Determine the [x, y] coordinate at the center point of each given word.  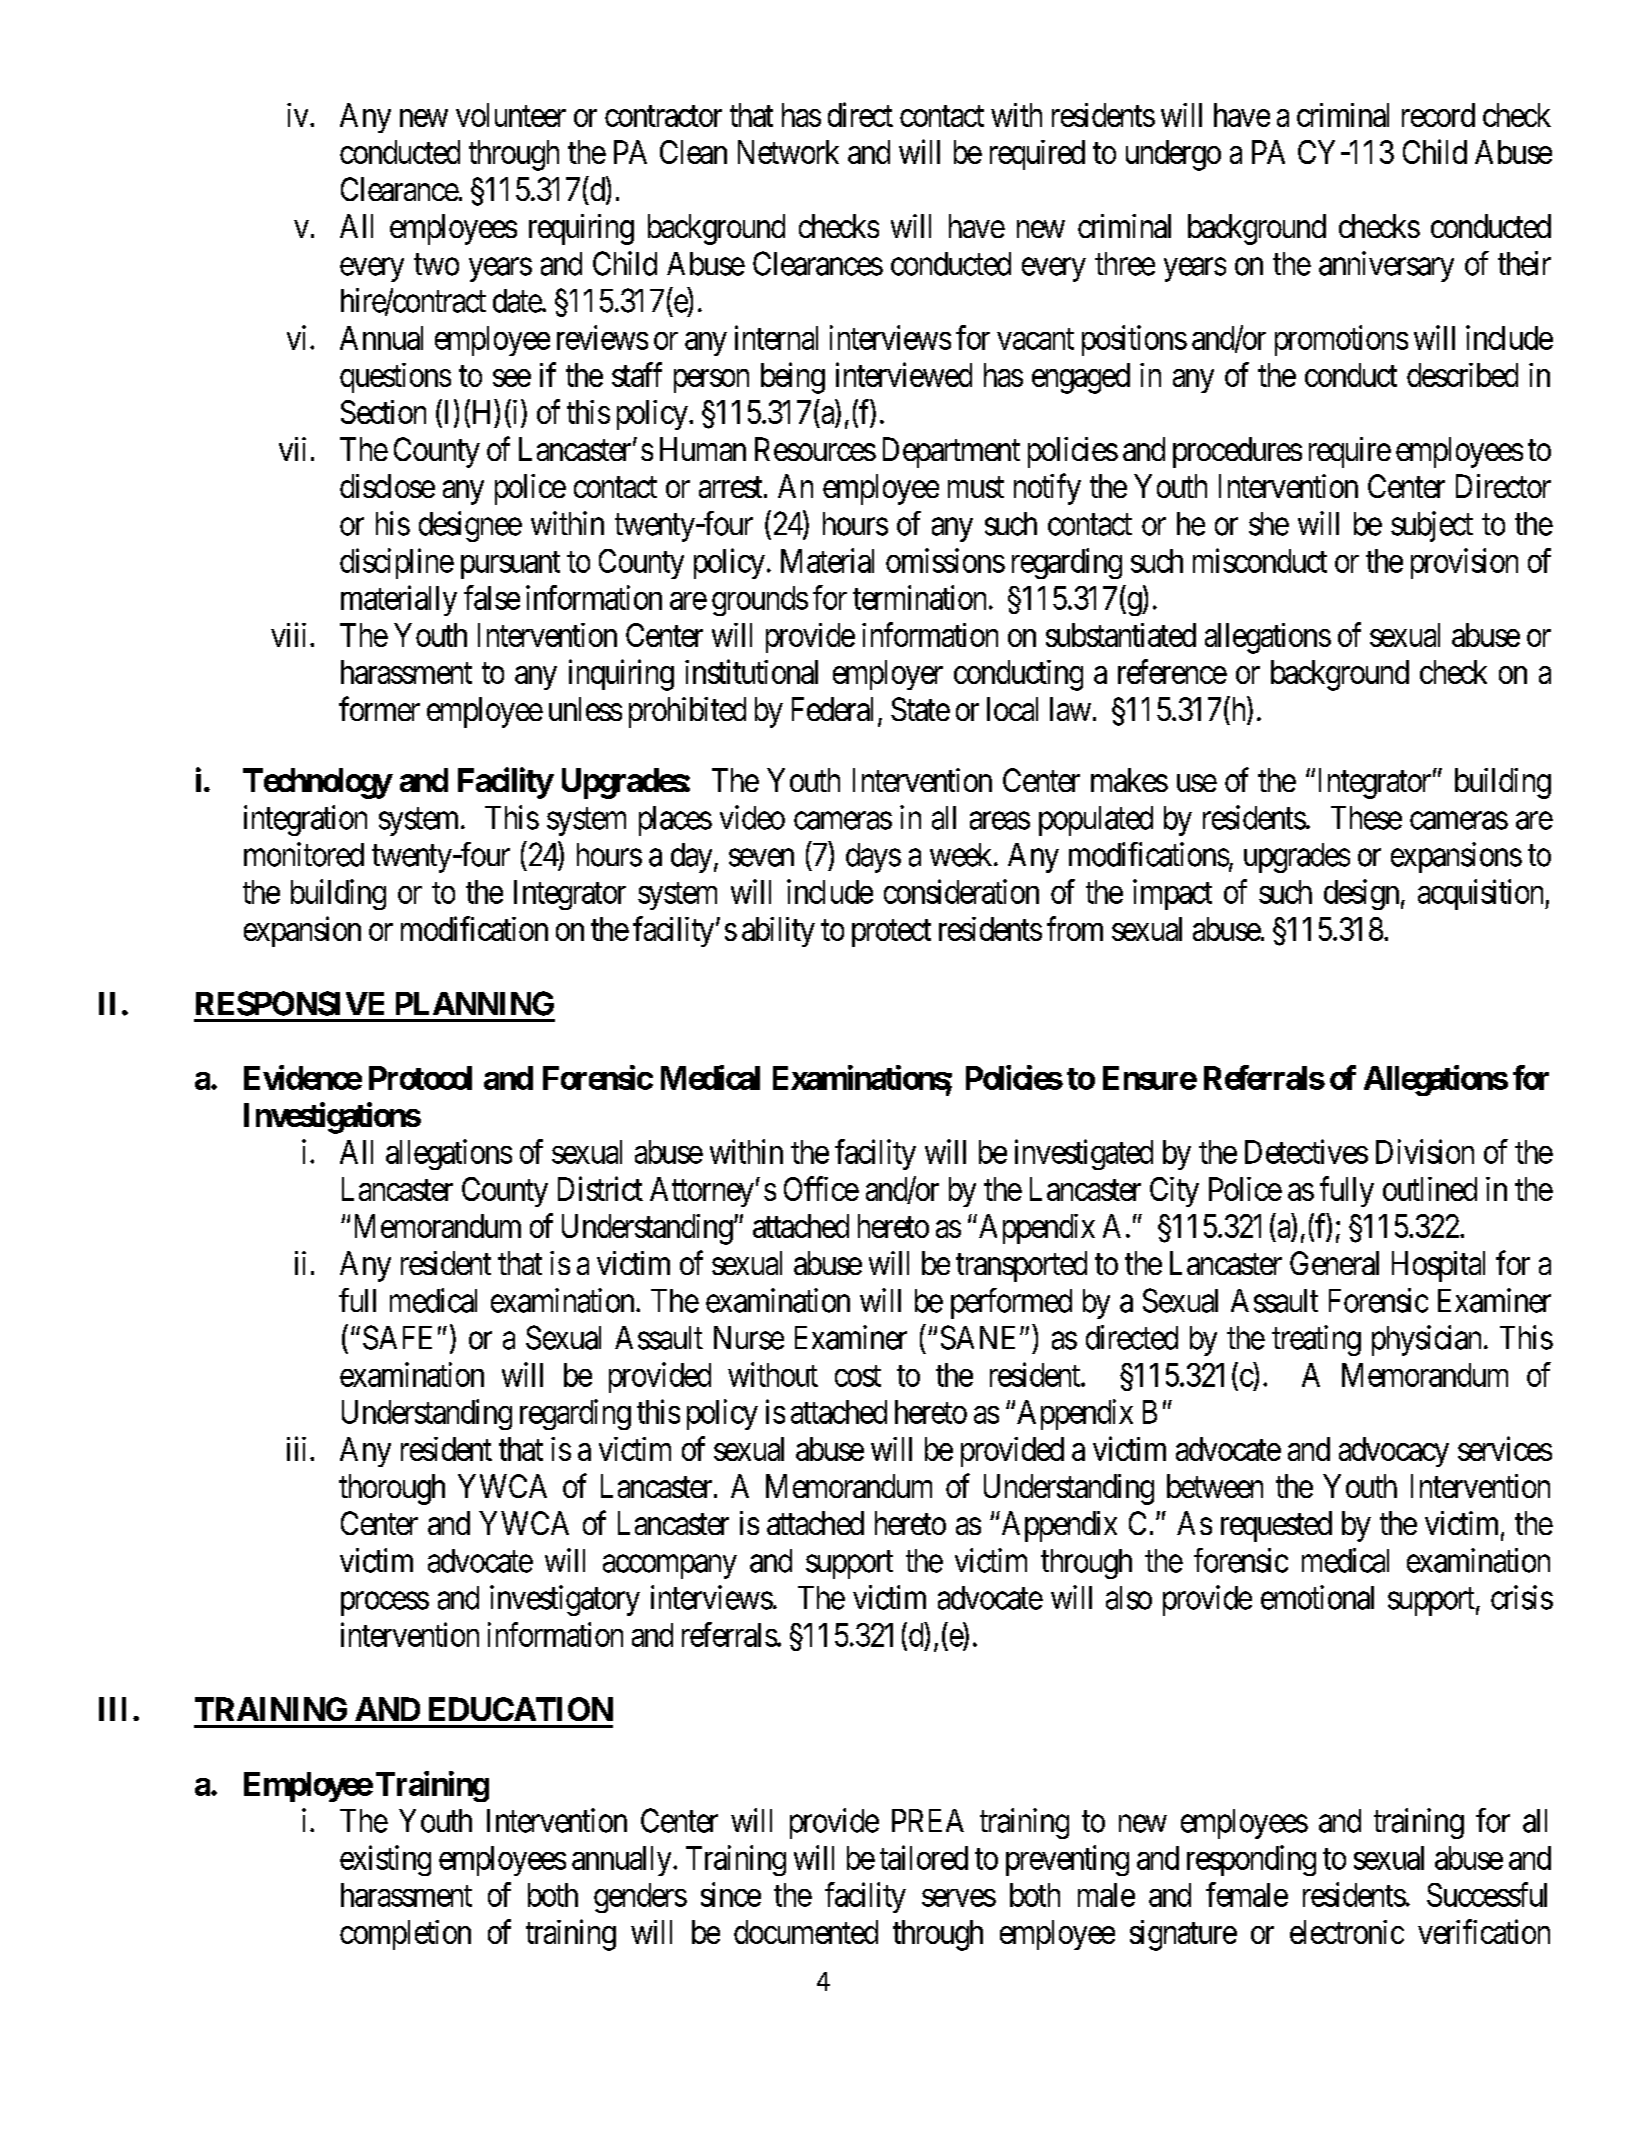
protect [891, 933]
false [492, 597]
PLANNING [475, 1003]
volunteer [511, 115]
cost [858, 1376]
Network [788, 152]
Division [1425, 1151]
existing [385, 1860]
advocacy [1394, 1452]
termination [921, 597]
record [1438, 115]
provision [1464, 563]
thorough [392, 1489]
